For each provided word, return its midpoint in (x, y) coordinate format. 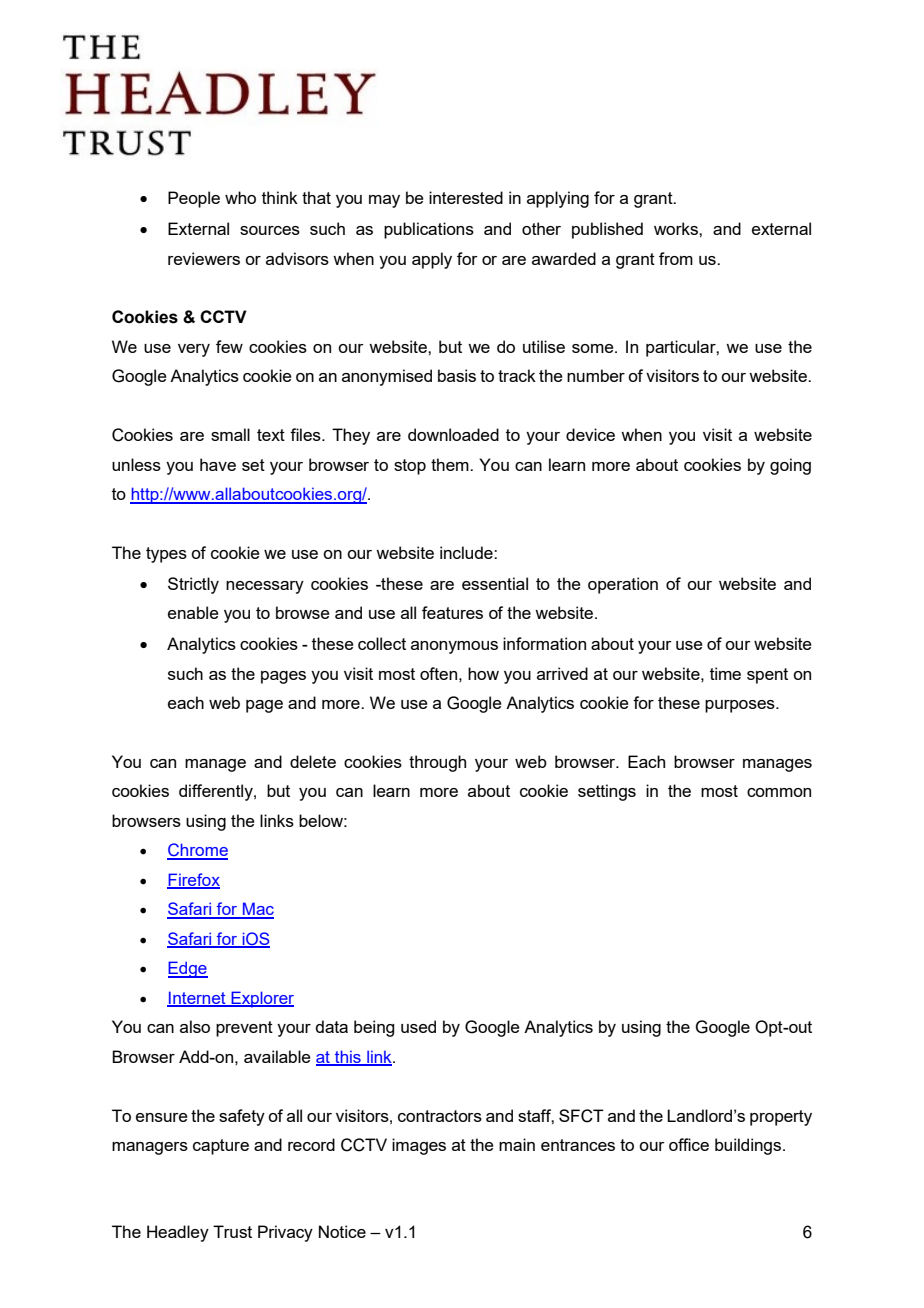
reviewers (204, 258)
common (779, 792)
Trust (232, 1231)
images (419, 1146)
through (437, 763)
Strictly (193, 585)
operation (623, 585)
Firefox (193, 880)
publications (429, 230)
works (677, 228)
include (467, 552)
